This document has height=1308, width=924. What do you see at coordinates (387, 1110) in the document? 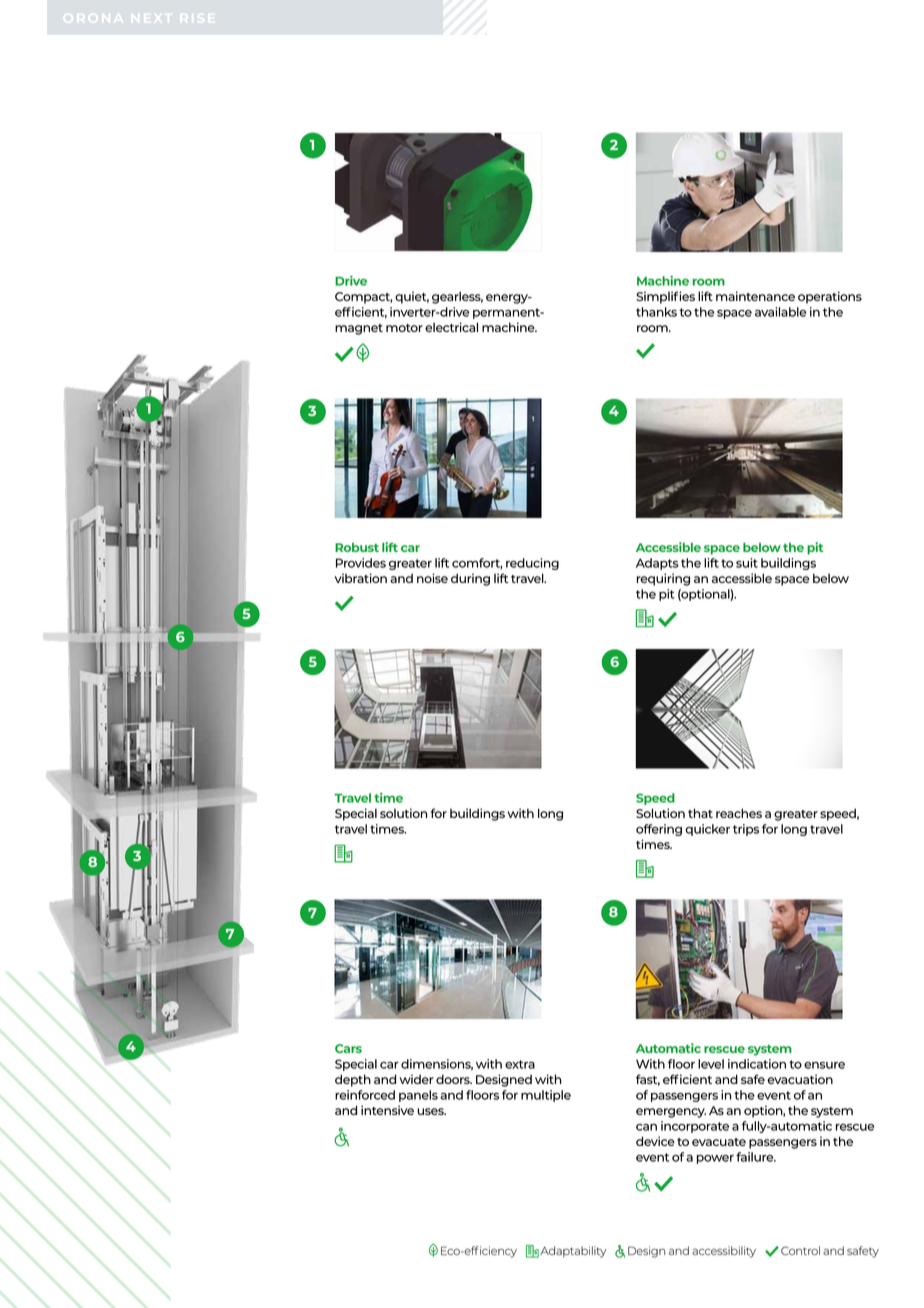
I see `intensive` at bounding box center [387, 1110].
